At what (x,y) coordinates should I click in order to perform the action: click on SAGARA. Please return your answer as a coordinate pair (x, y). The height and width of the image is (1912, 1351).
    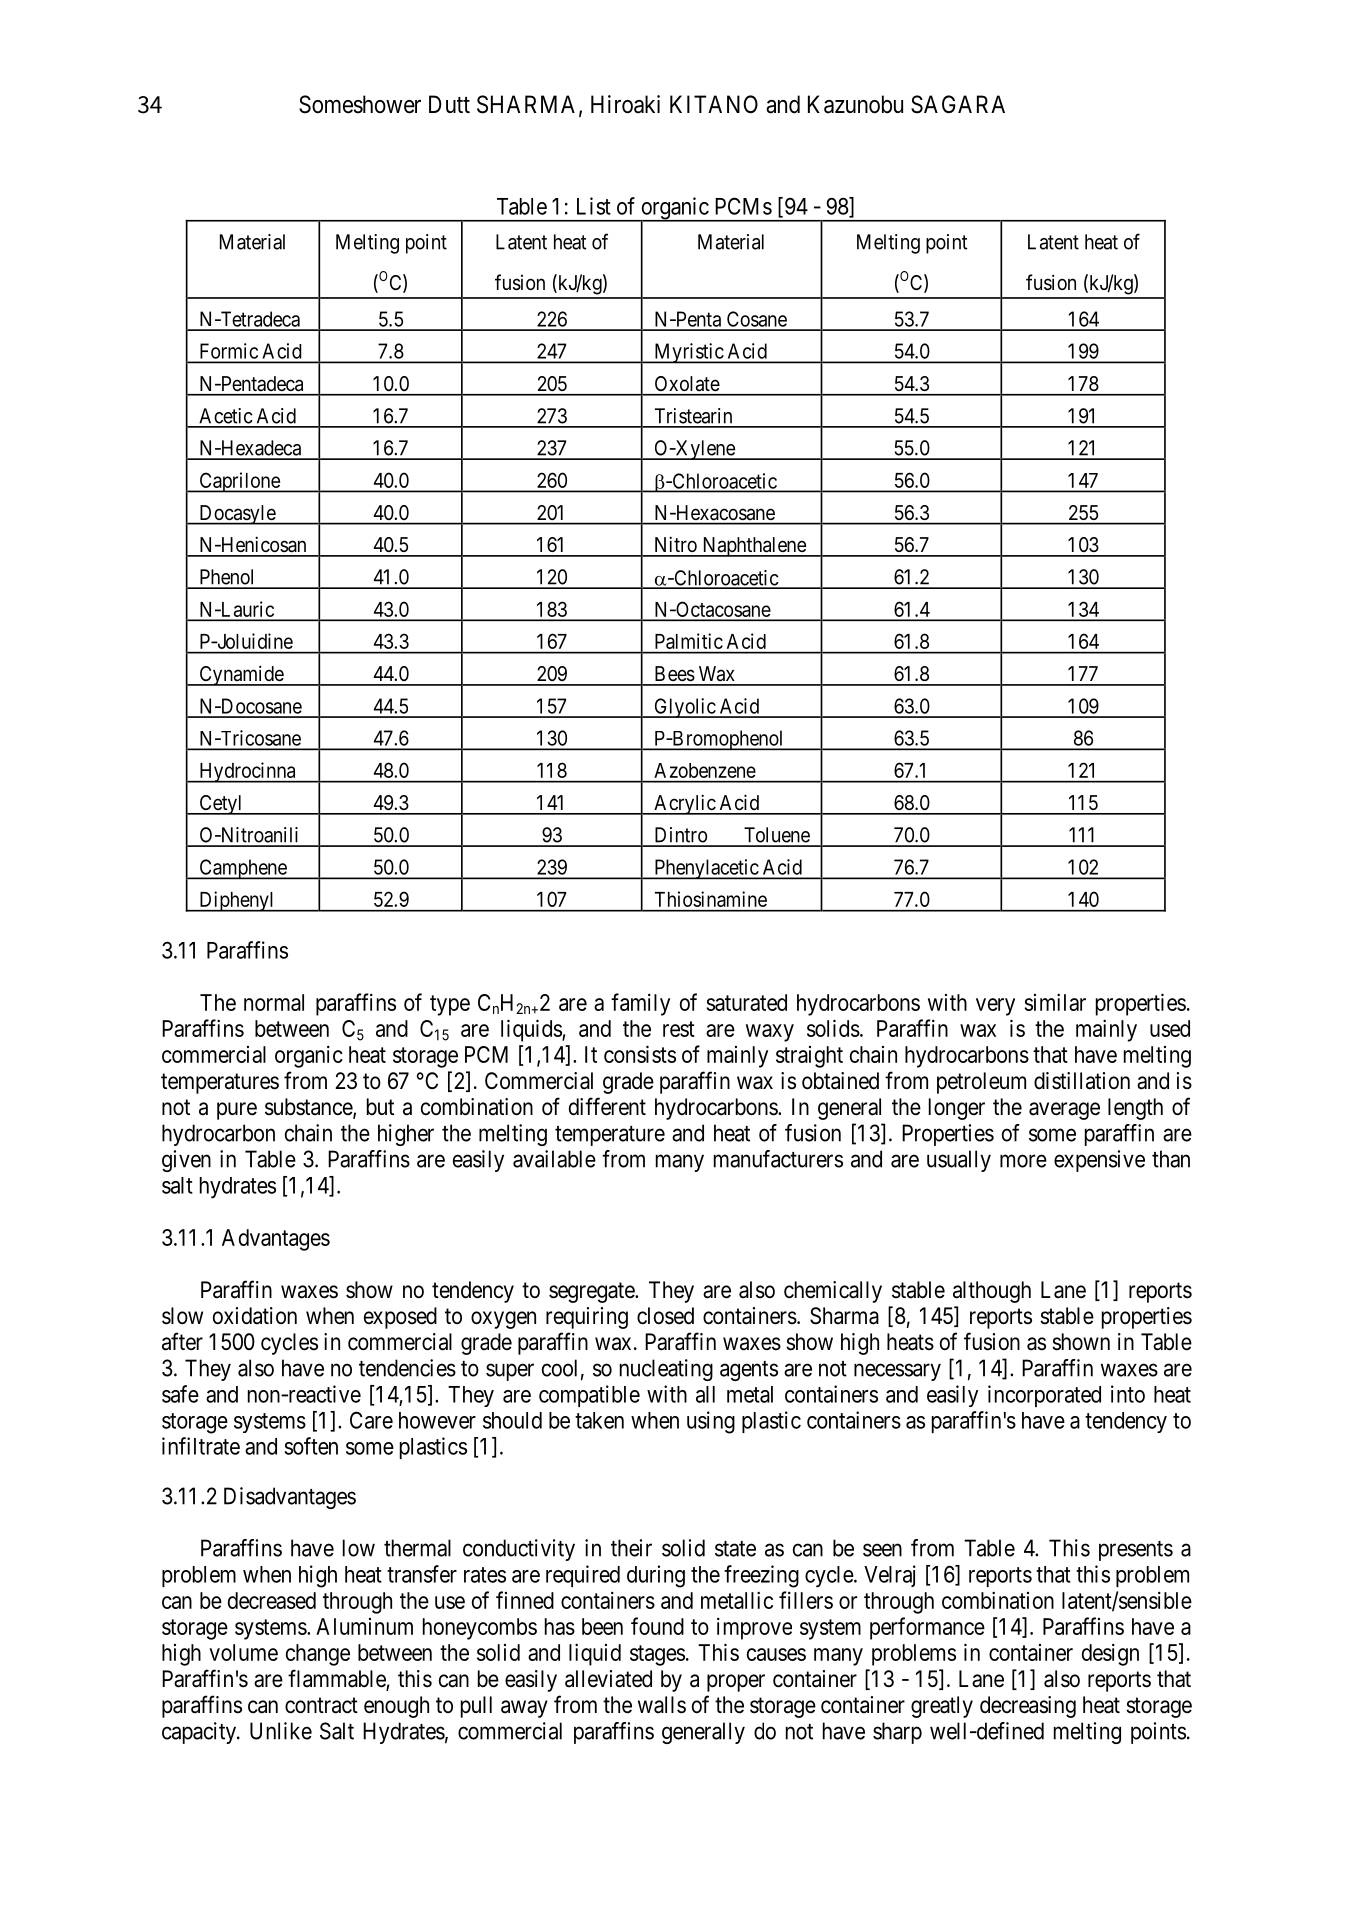
    Looking at the image, I should click on (958, 104).
